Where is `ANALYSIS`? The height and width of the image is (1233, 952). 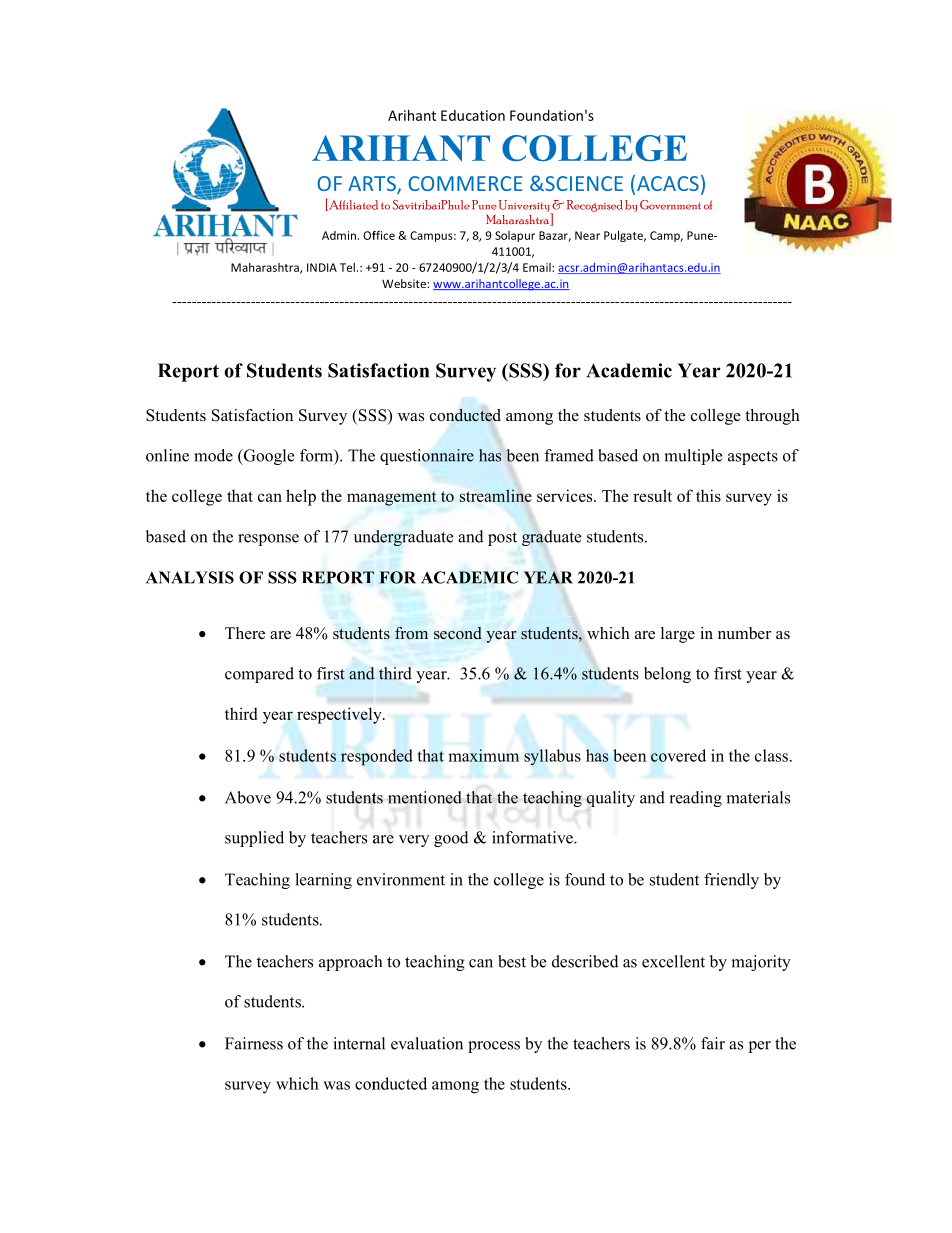 ANALYSIS is located at coordinates (190, 577).
